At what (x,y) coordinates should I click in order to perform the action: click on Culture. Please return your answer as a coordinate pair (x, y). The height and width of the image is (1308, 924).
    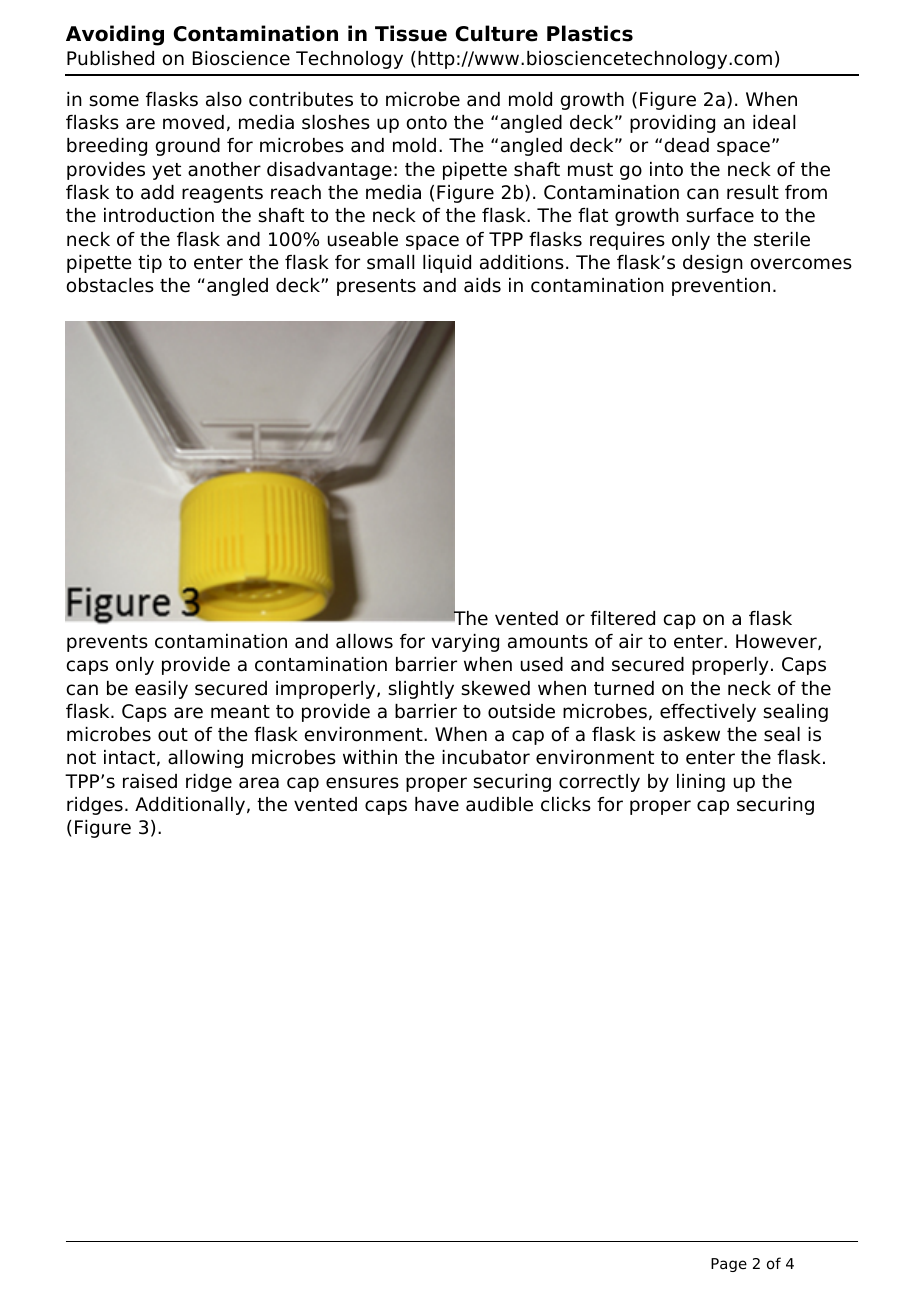
    Looking at the image, I should click on (496, 33).
